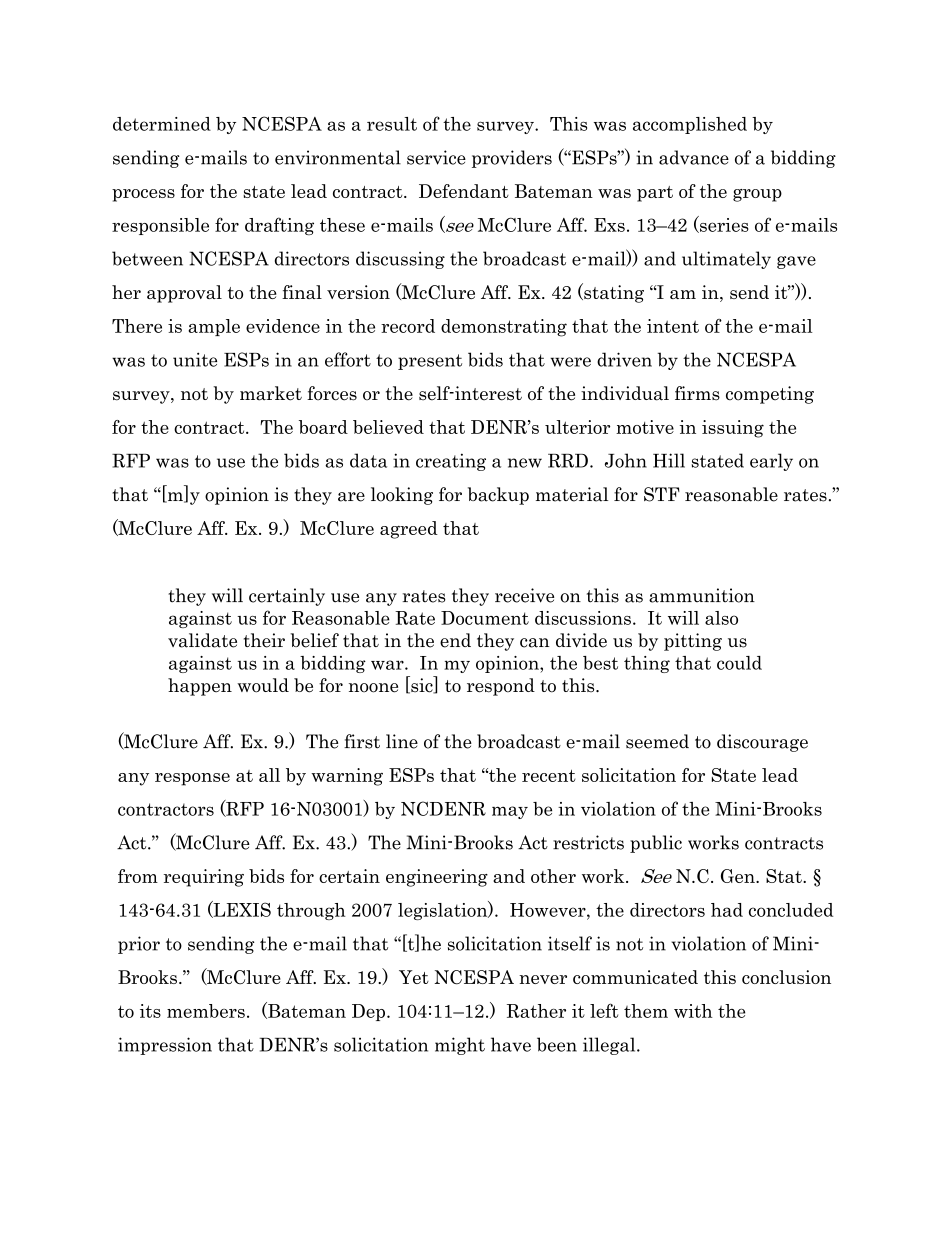 This page has width=952, height=1233. I want to click on service, so click(436, 157).
